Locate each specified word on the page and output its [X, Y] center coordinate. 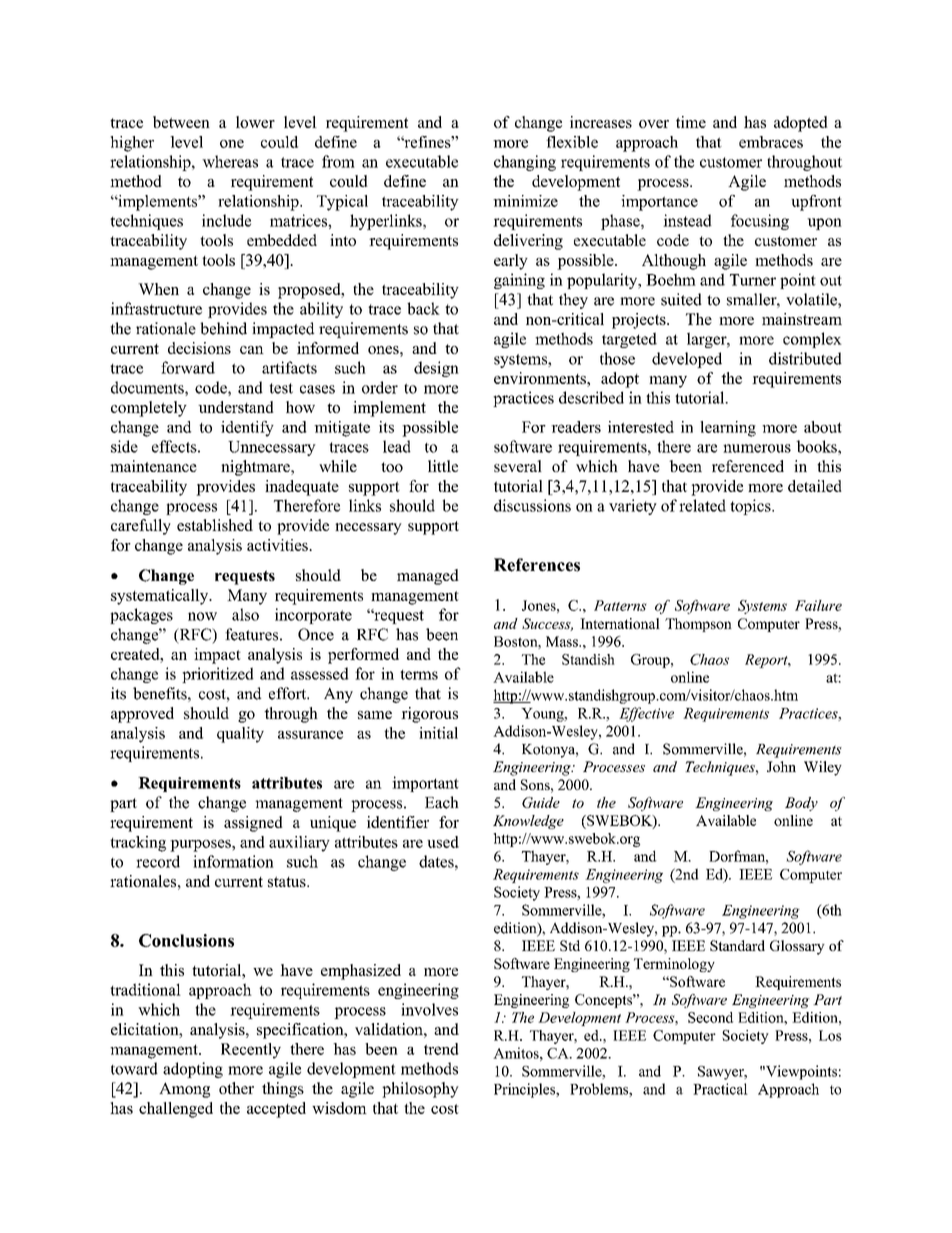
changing [525, 163]
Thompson [698, 625]
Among [184, 1090]
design [436, 369]
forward [188, 367]
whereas [230, 161]
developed [687, 360]
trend [441, 1049]
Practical [720, 1089]
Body [801, 804]
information [233, 861]
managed [428, 577]
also [245, 614]
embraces [771, 142]
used [443, 842]
